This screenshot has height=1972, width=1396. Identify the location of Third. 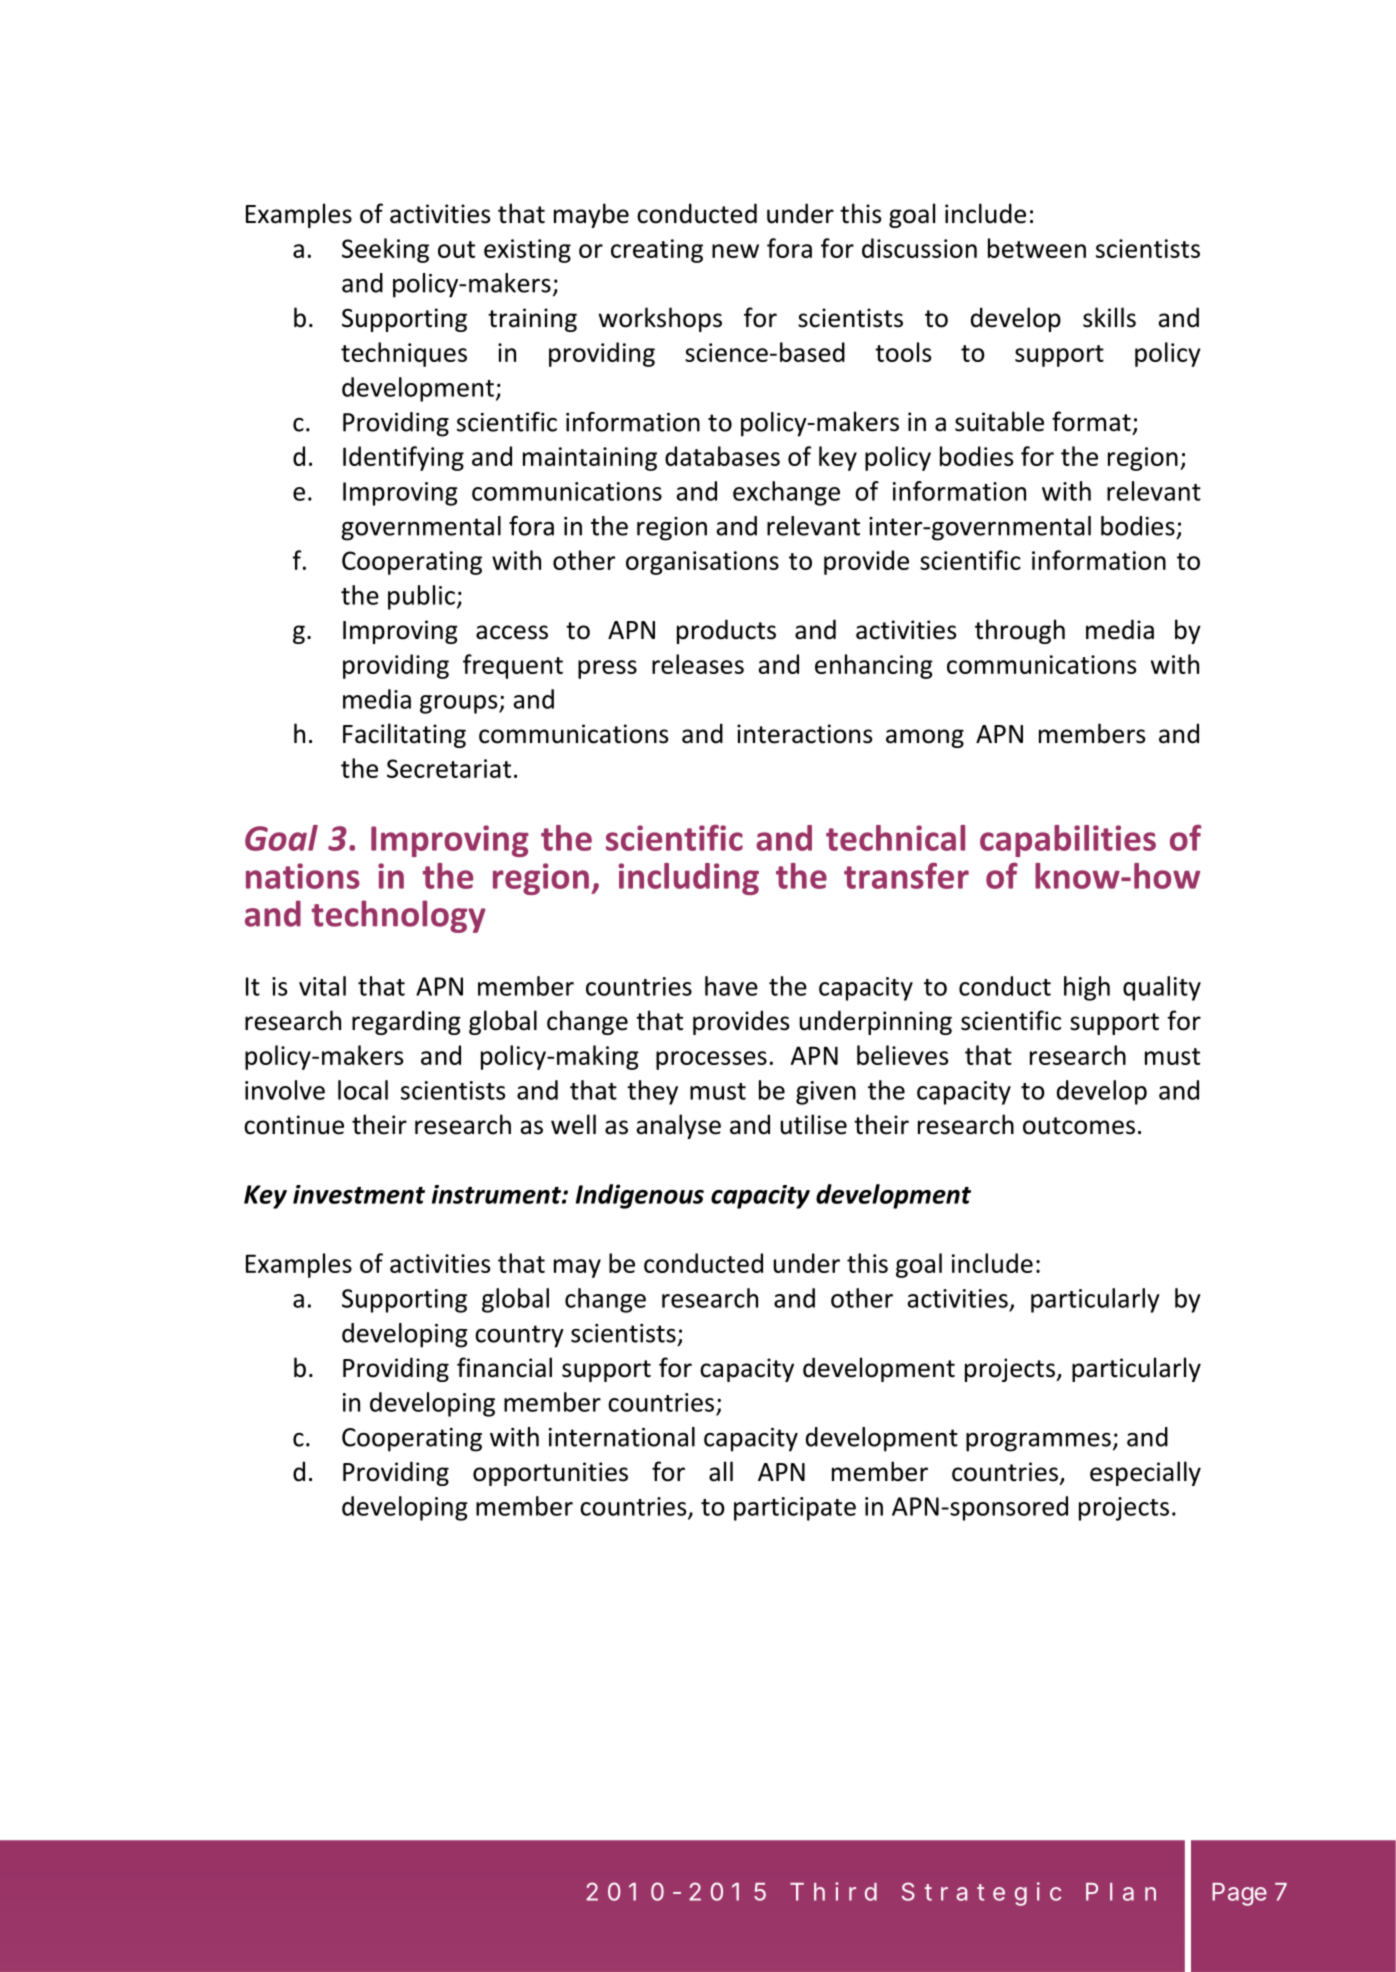
(833, 1891).
